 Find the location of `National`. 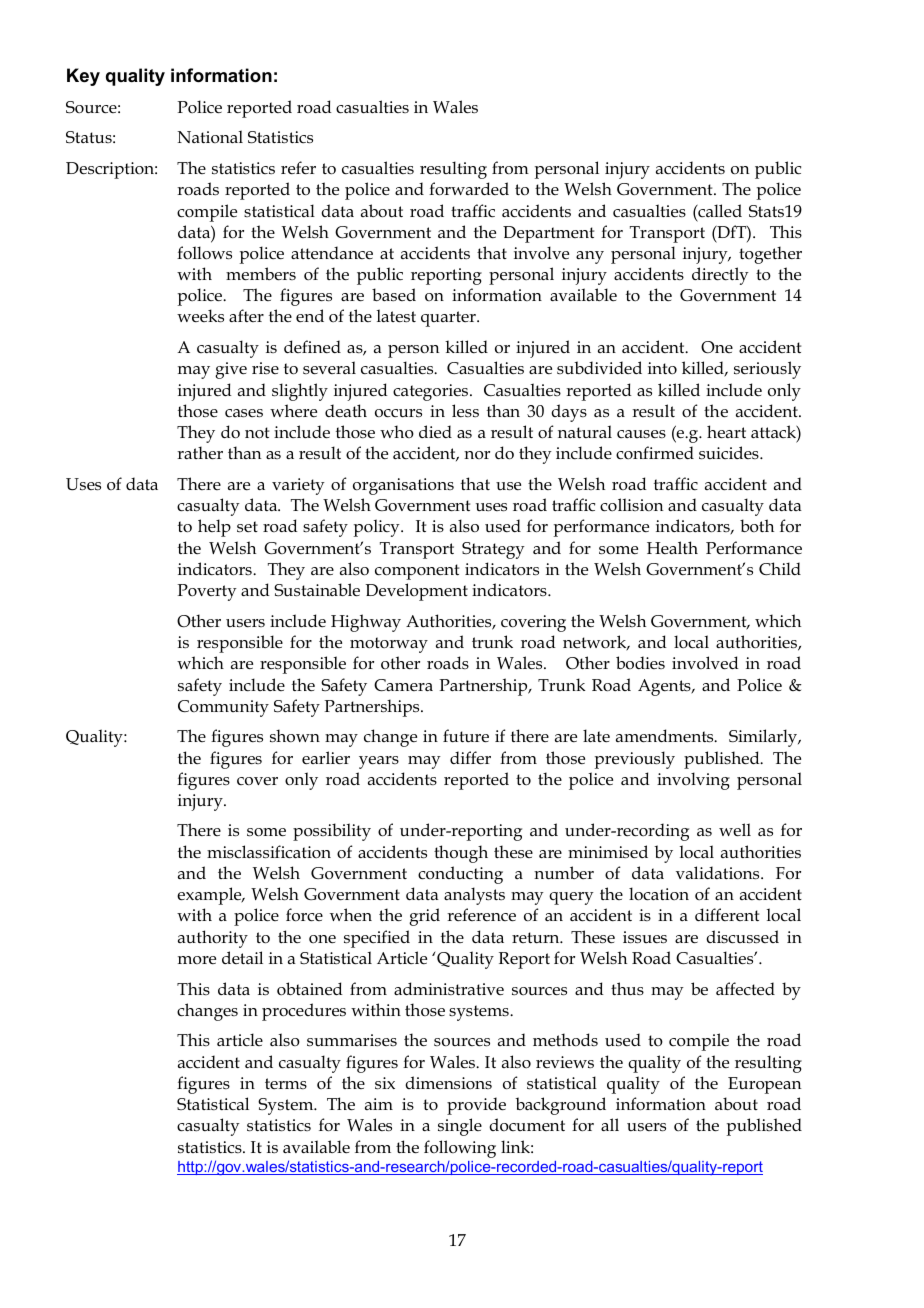

National is located at coordinates (210, 136).
